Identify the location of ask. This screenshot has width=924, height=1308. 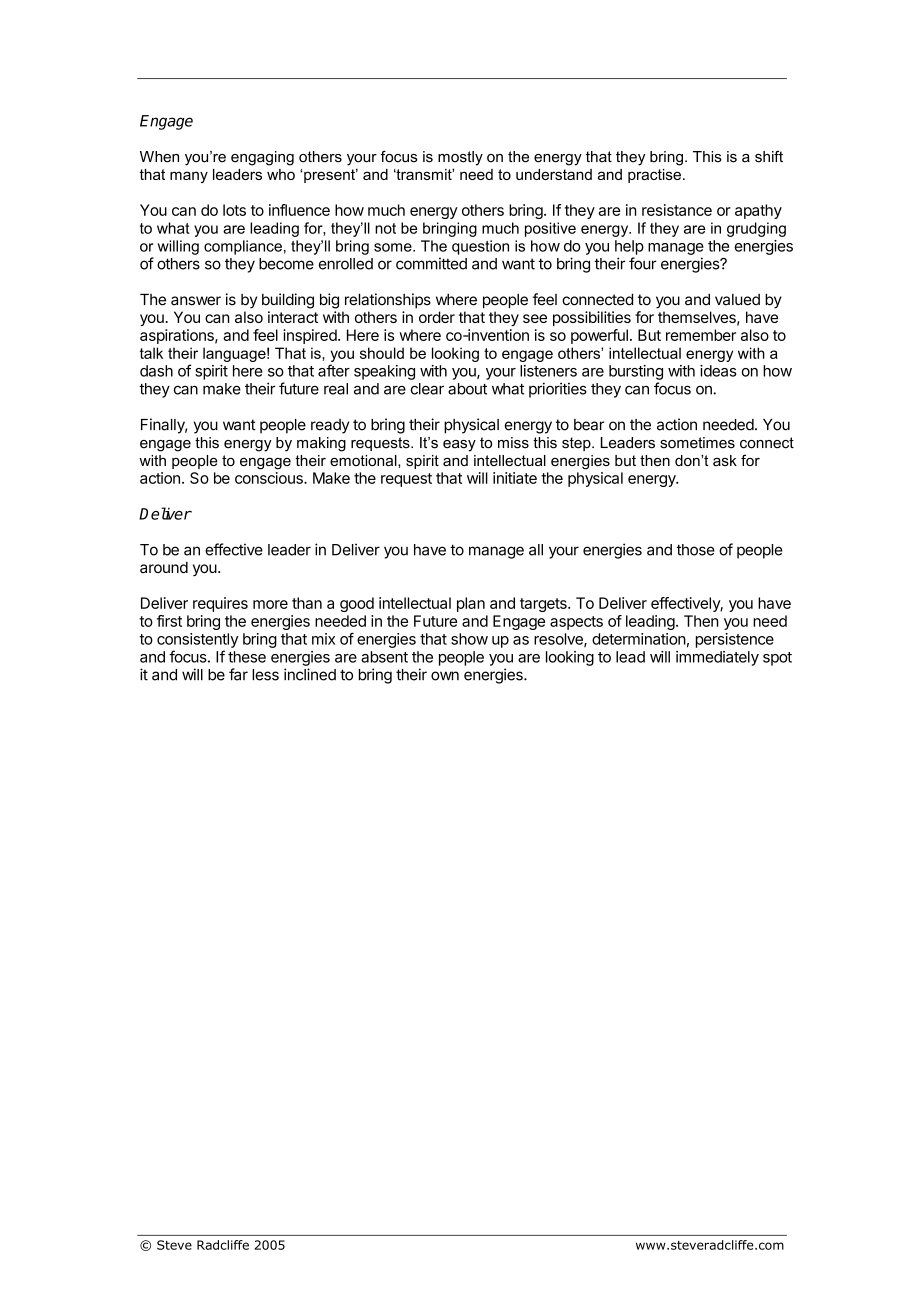
(725, 460).
